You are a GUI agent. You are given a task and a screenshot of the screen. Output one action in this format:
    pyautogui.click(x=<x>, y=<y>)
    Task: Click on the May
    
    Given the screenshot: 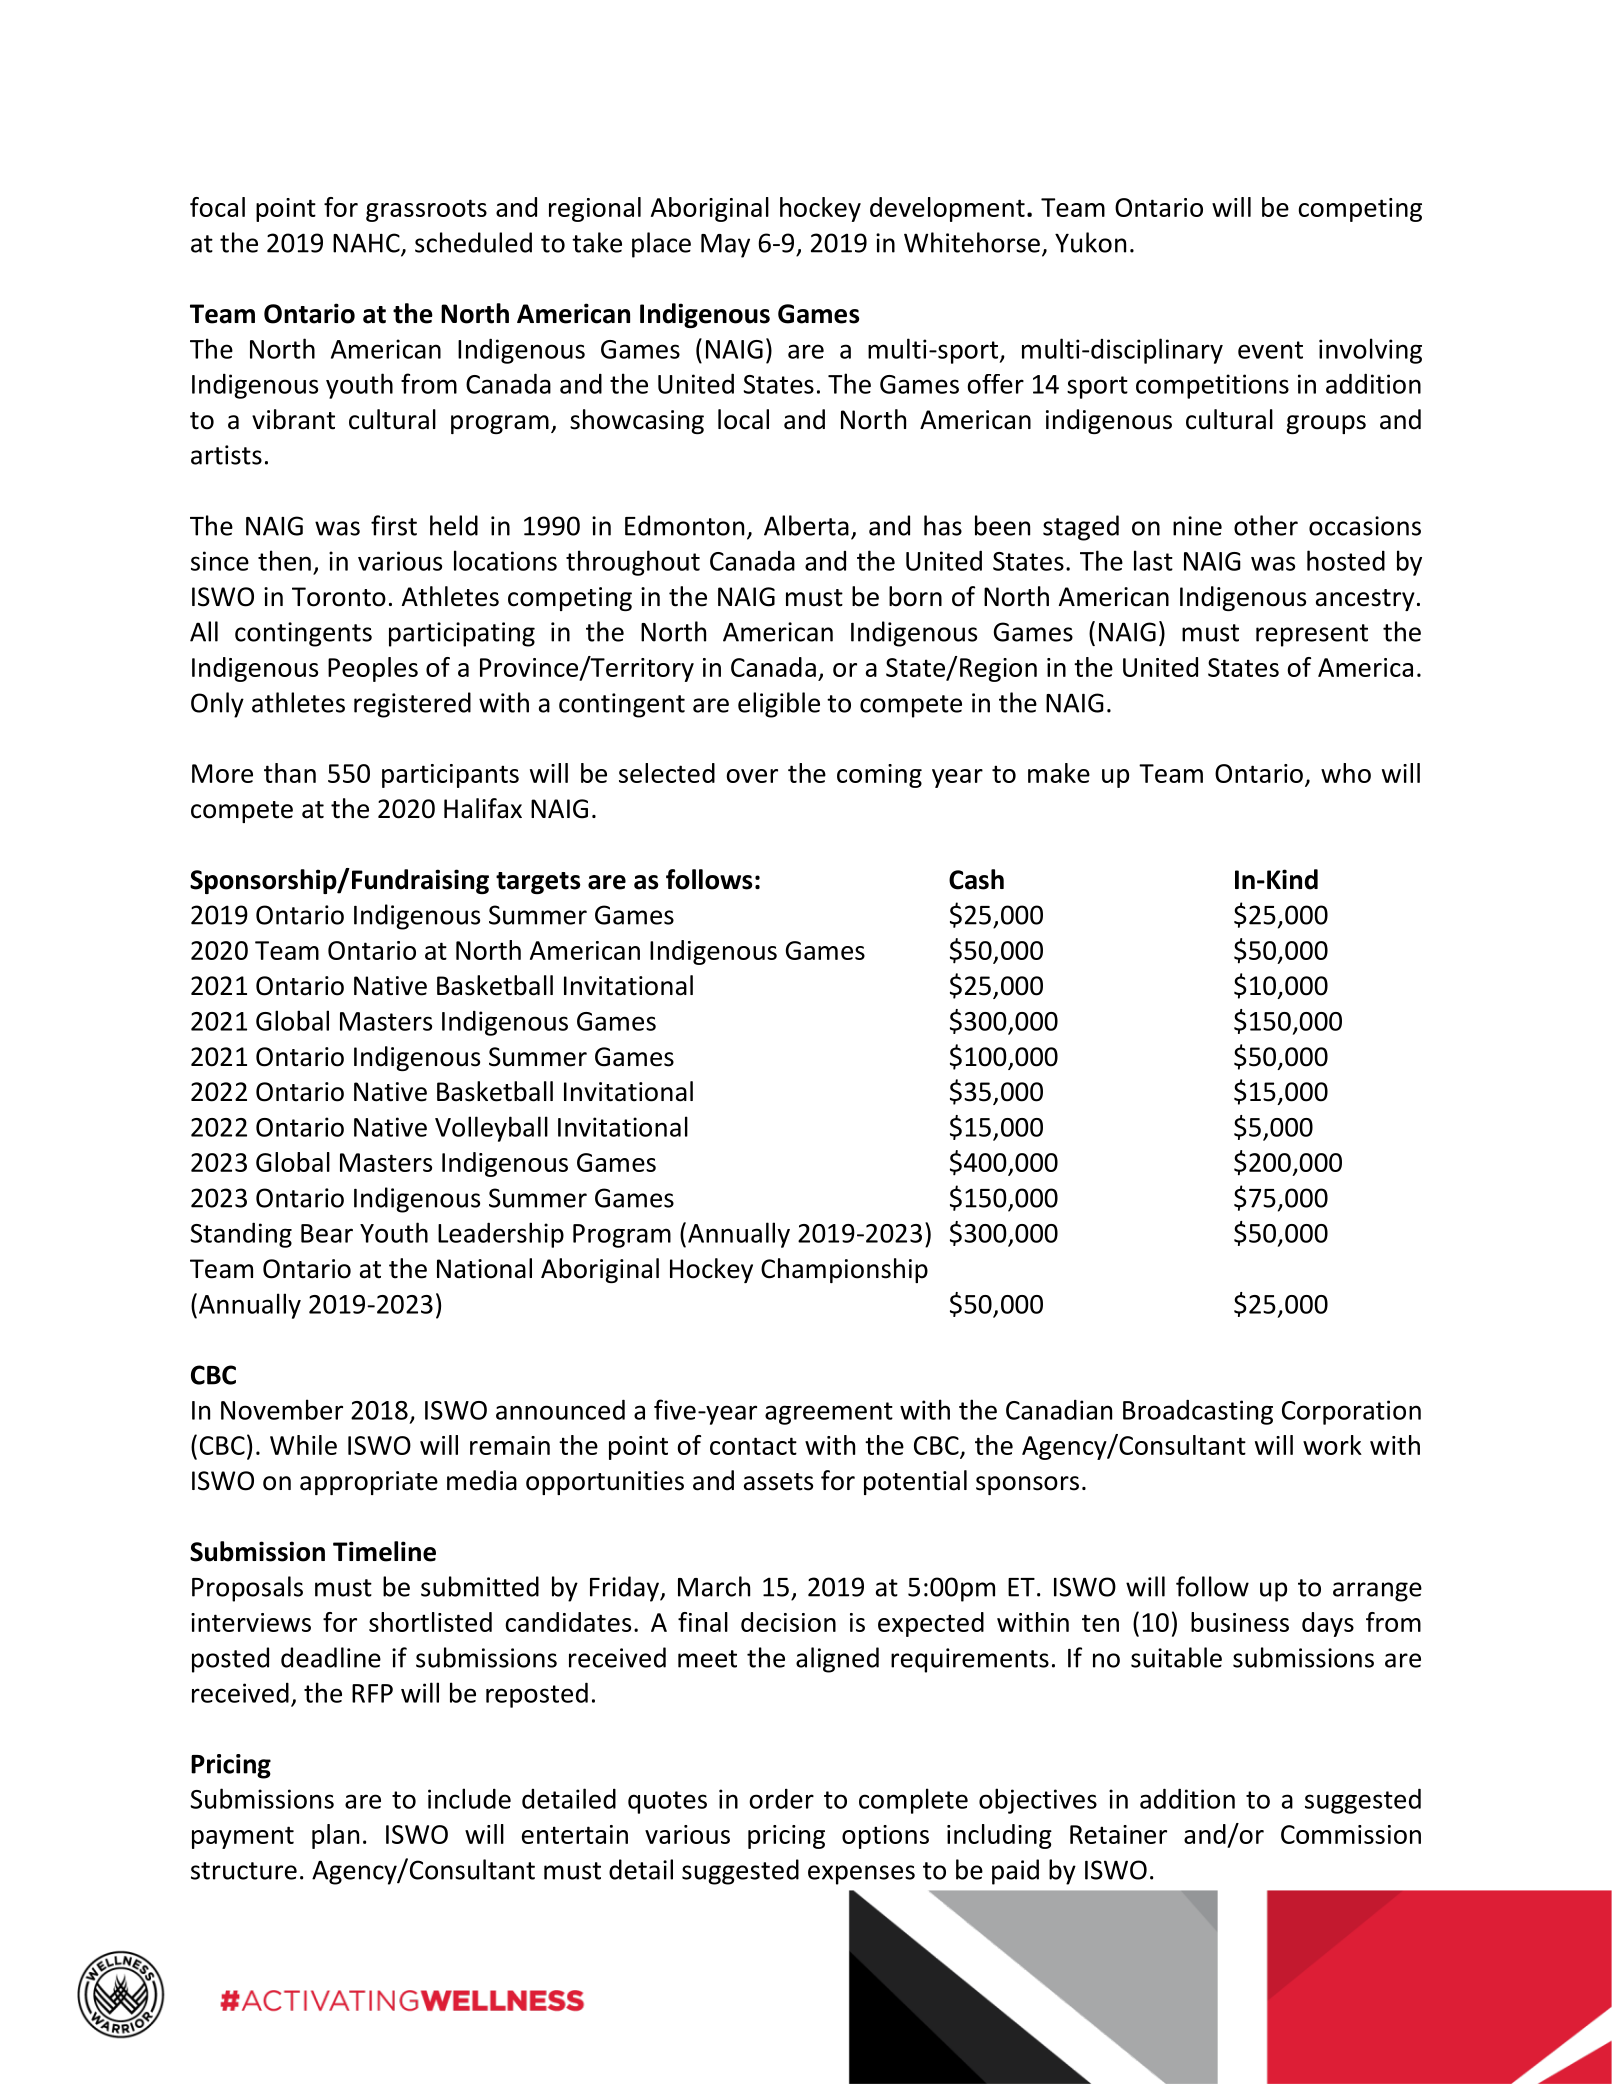 What is the action you would take?
    pyautogui.click(x=725, y=246)
